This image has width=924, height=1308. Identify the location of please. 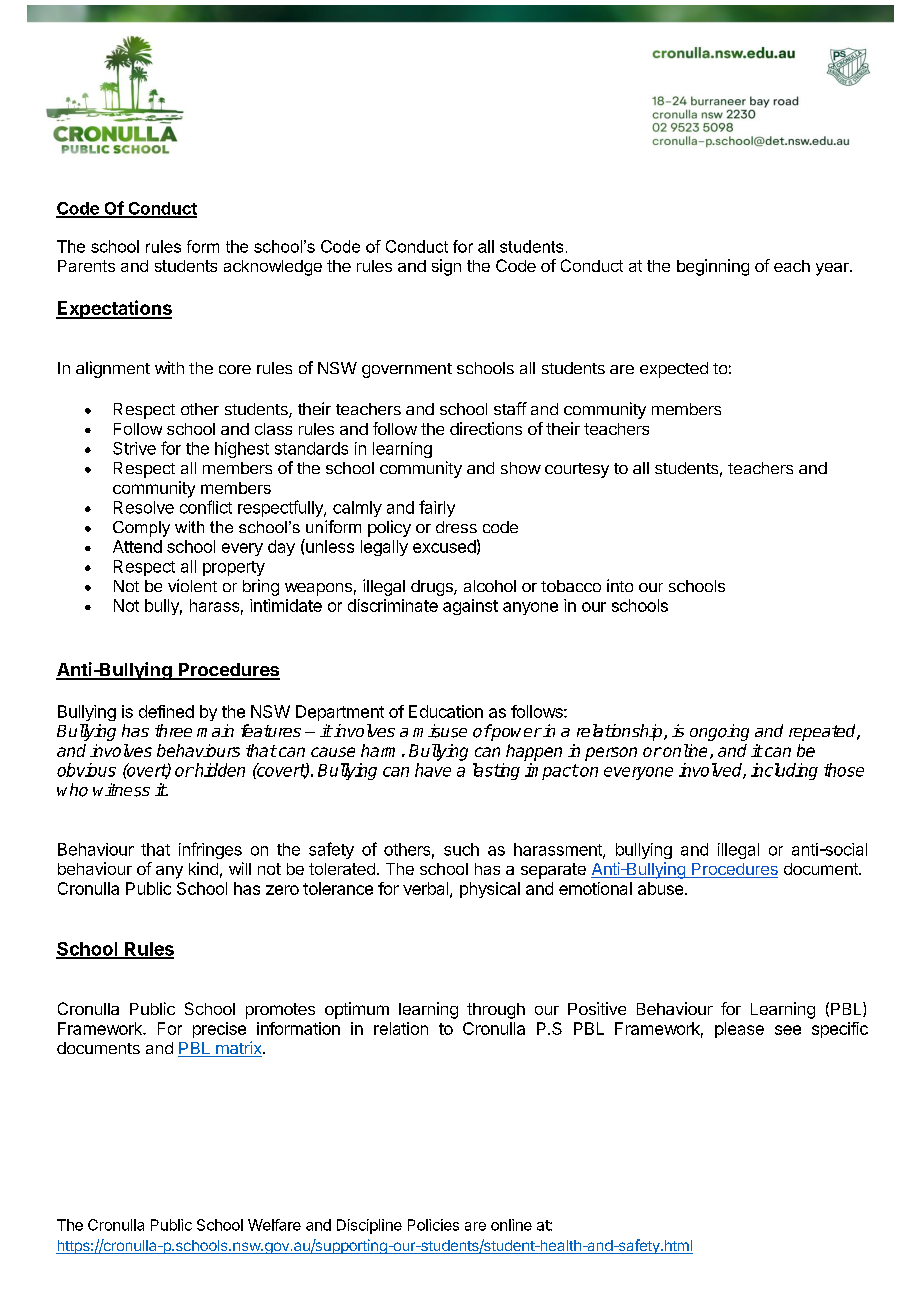
(739, 1030).
